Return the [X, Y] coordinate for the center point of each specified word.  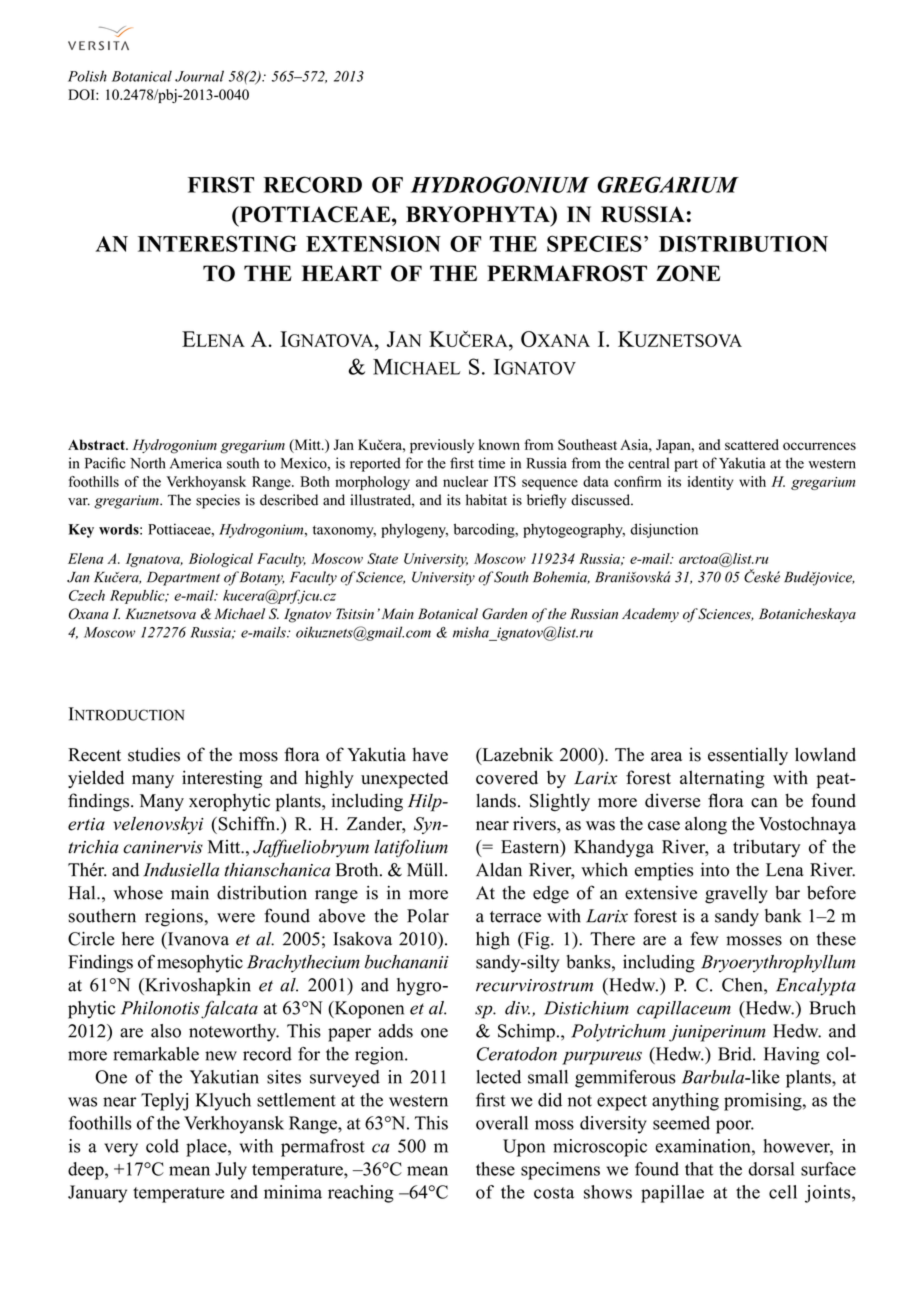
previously [442, 446]
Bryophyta [479, 214]
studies [154, 754]
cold [162, 1146]
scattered [752, 444]
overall [502, 1123]
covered [507, 777]
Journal [199, 76]
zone [688, 273]
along [706, 826]
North [147, 463]
